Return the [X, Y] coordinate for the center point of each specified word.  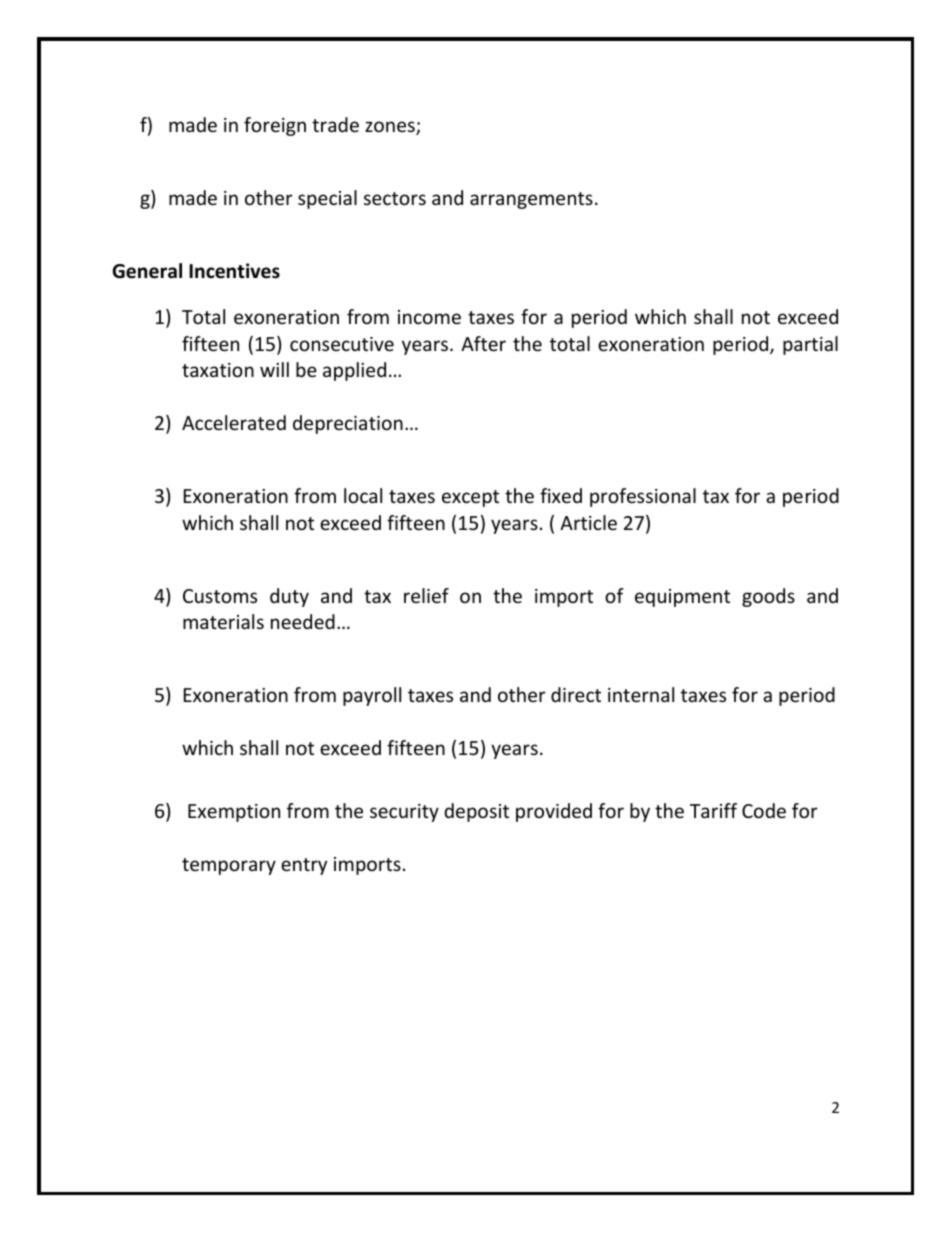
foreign [275, 126]
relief [426, 595]
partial [810, 345]
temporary [229, 866]
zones [391, 128]
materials [223, 621]
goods [768, 597]
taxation [218, 370]
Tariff [713, 810]
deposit [476, 812]
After [483, 343]
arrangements [531, 200]
